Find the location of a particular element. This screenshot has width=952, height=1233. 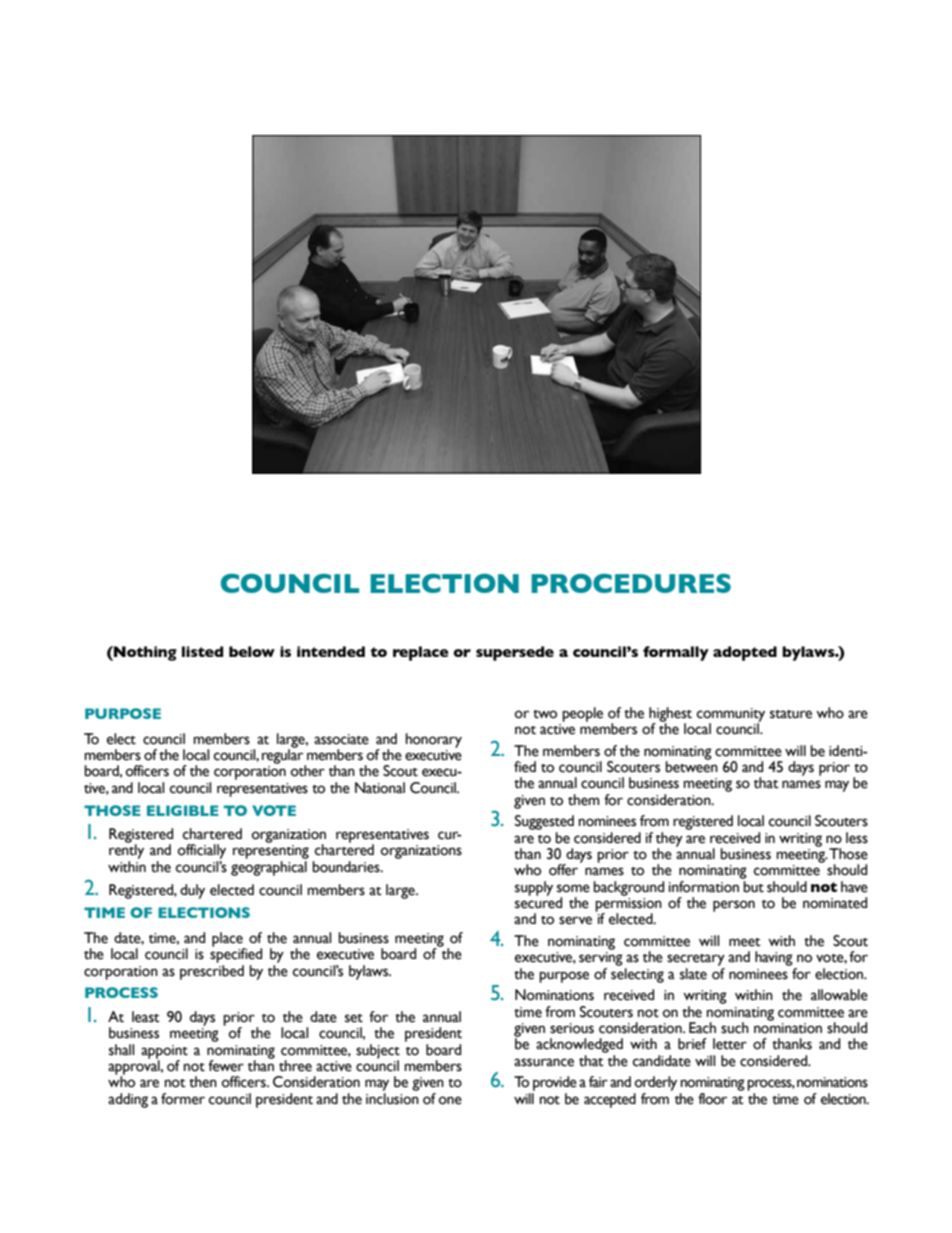

officially is located at coordinates (202, 851).
